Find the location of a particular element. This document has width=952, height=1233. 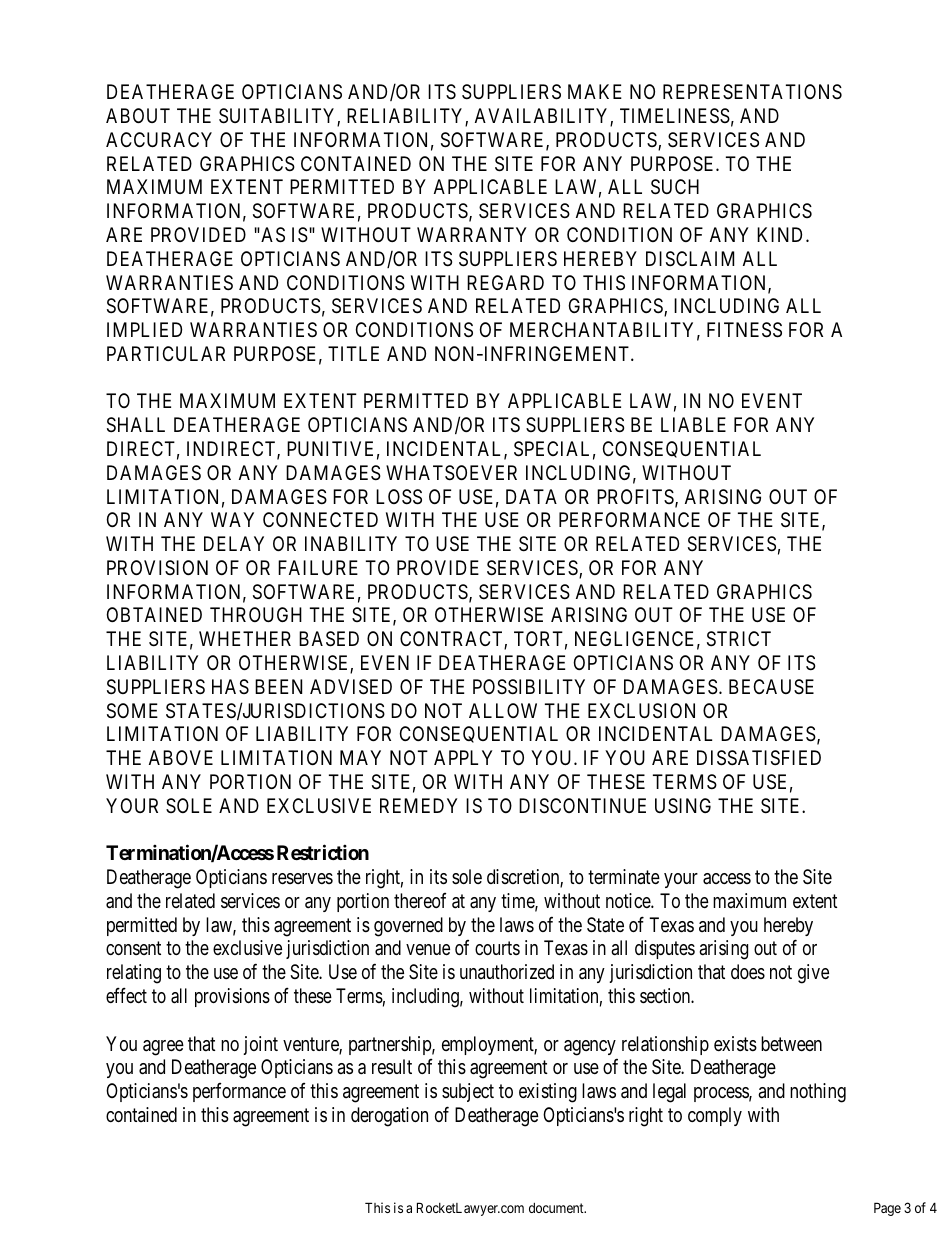

ACCURACY is located at coordinates (159, 139).
